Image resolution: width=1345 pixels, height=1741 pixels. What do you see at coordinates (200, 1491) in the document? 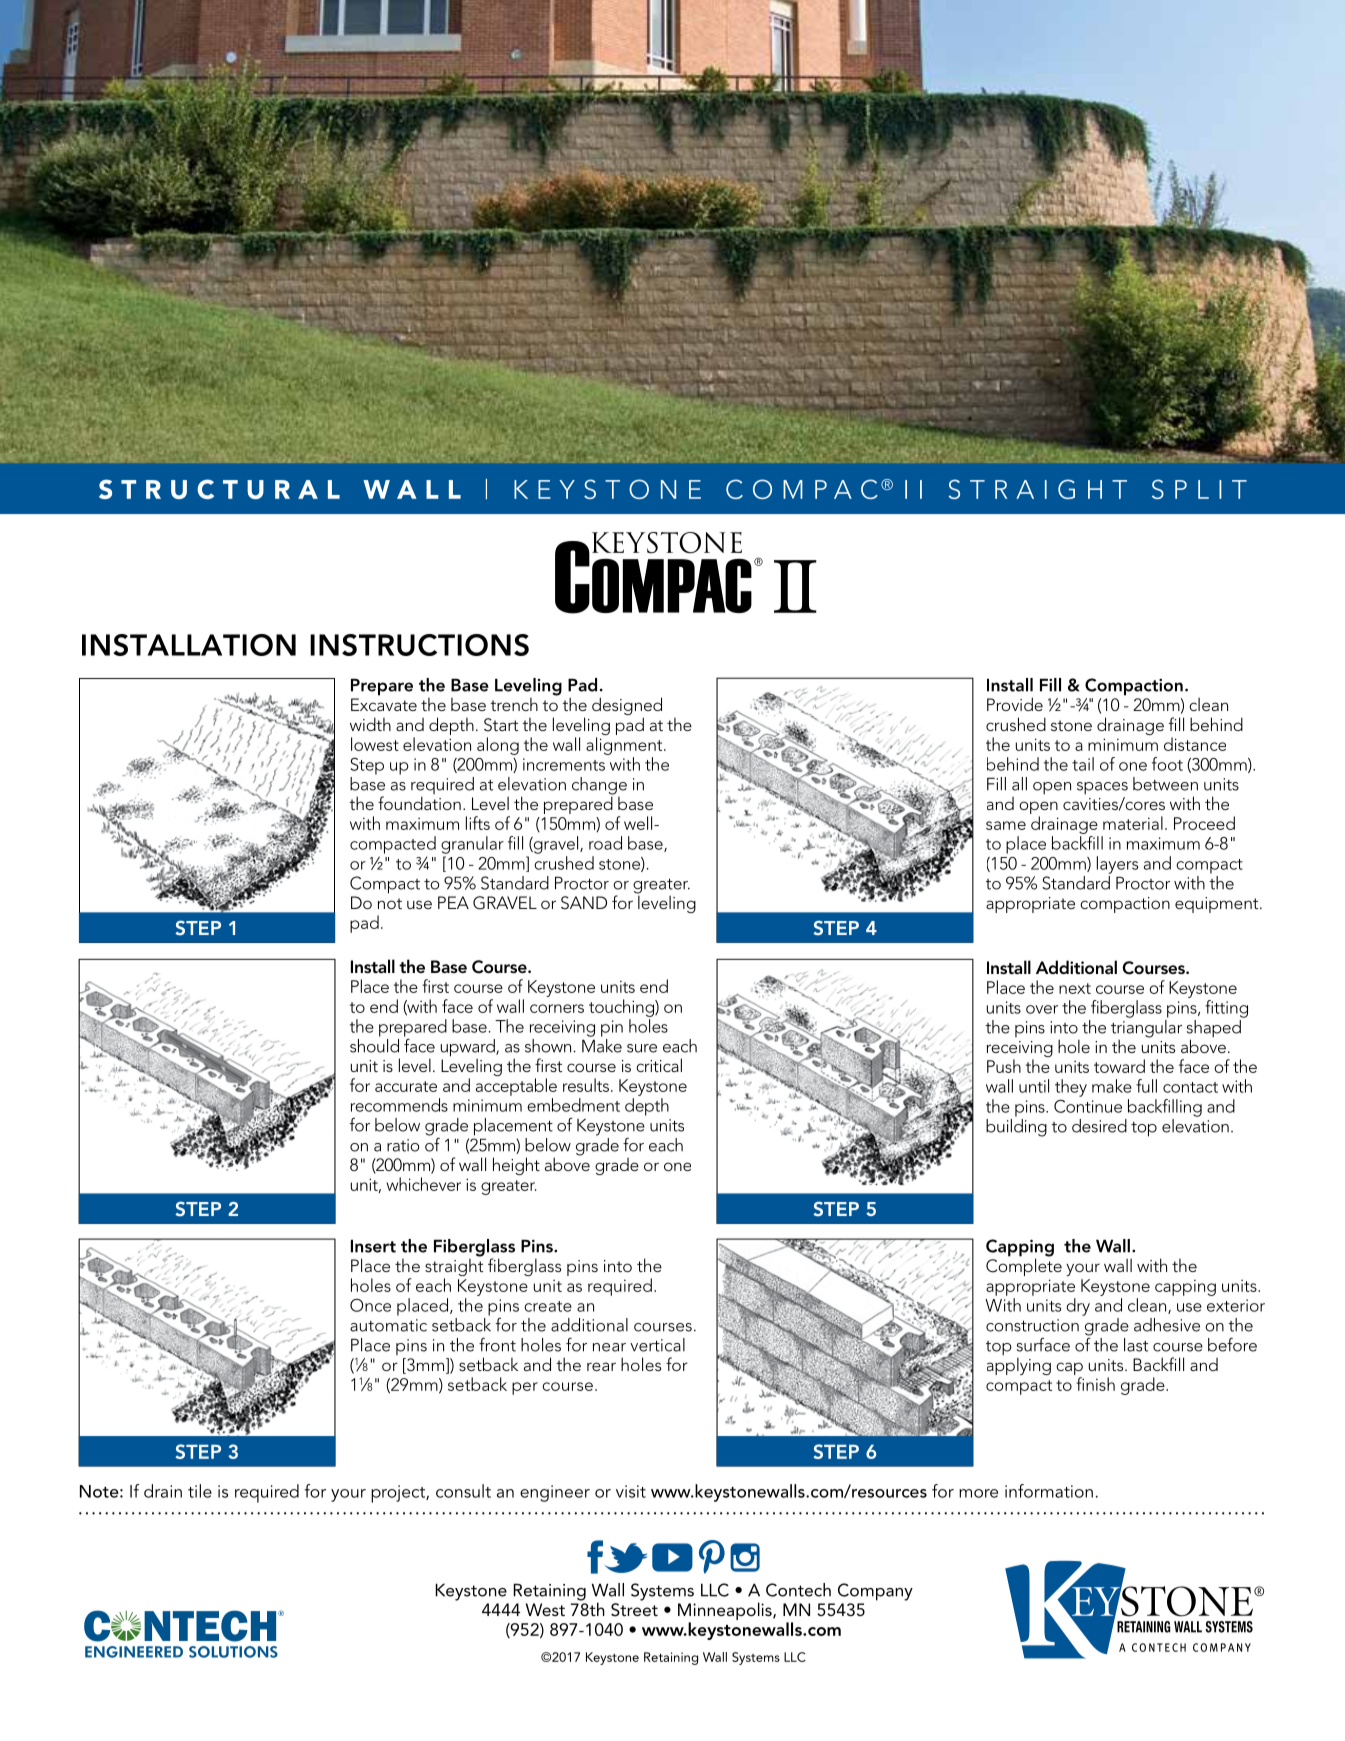
I see `tile` at bounding box center [200, 1491].
